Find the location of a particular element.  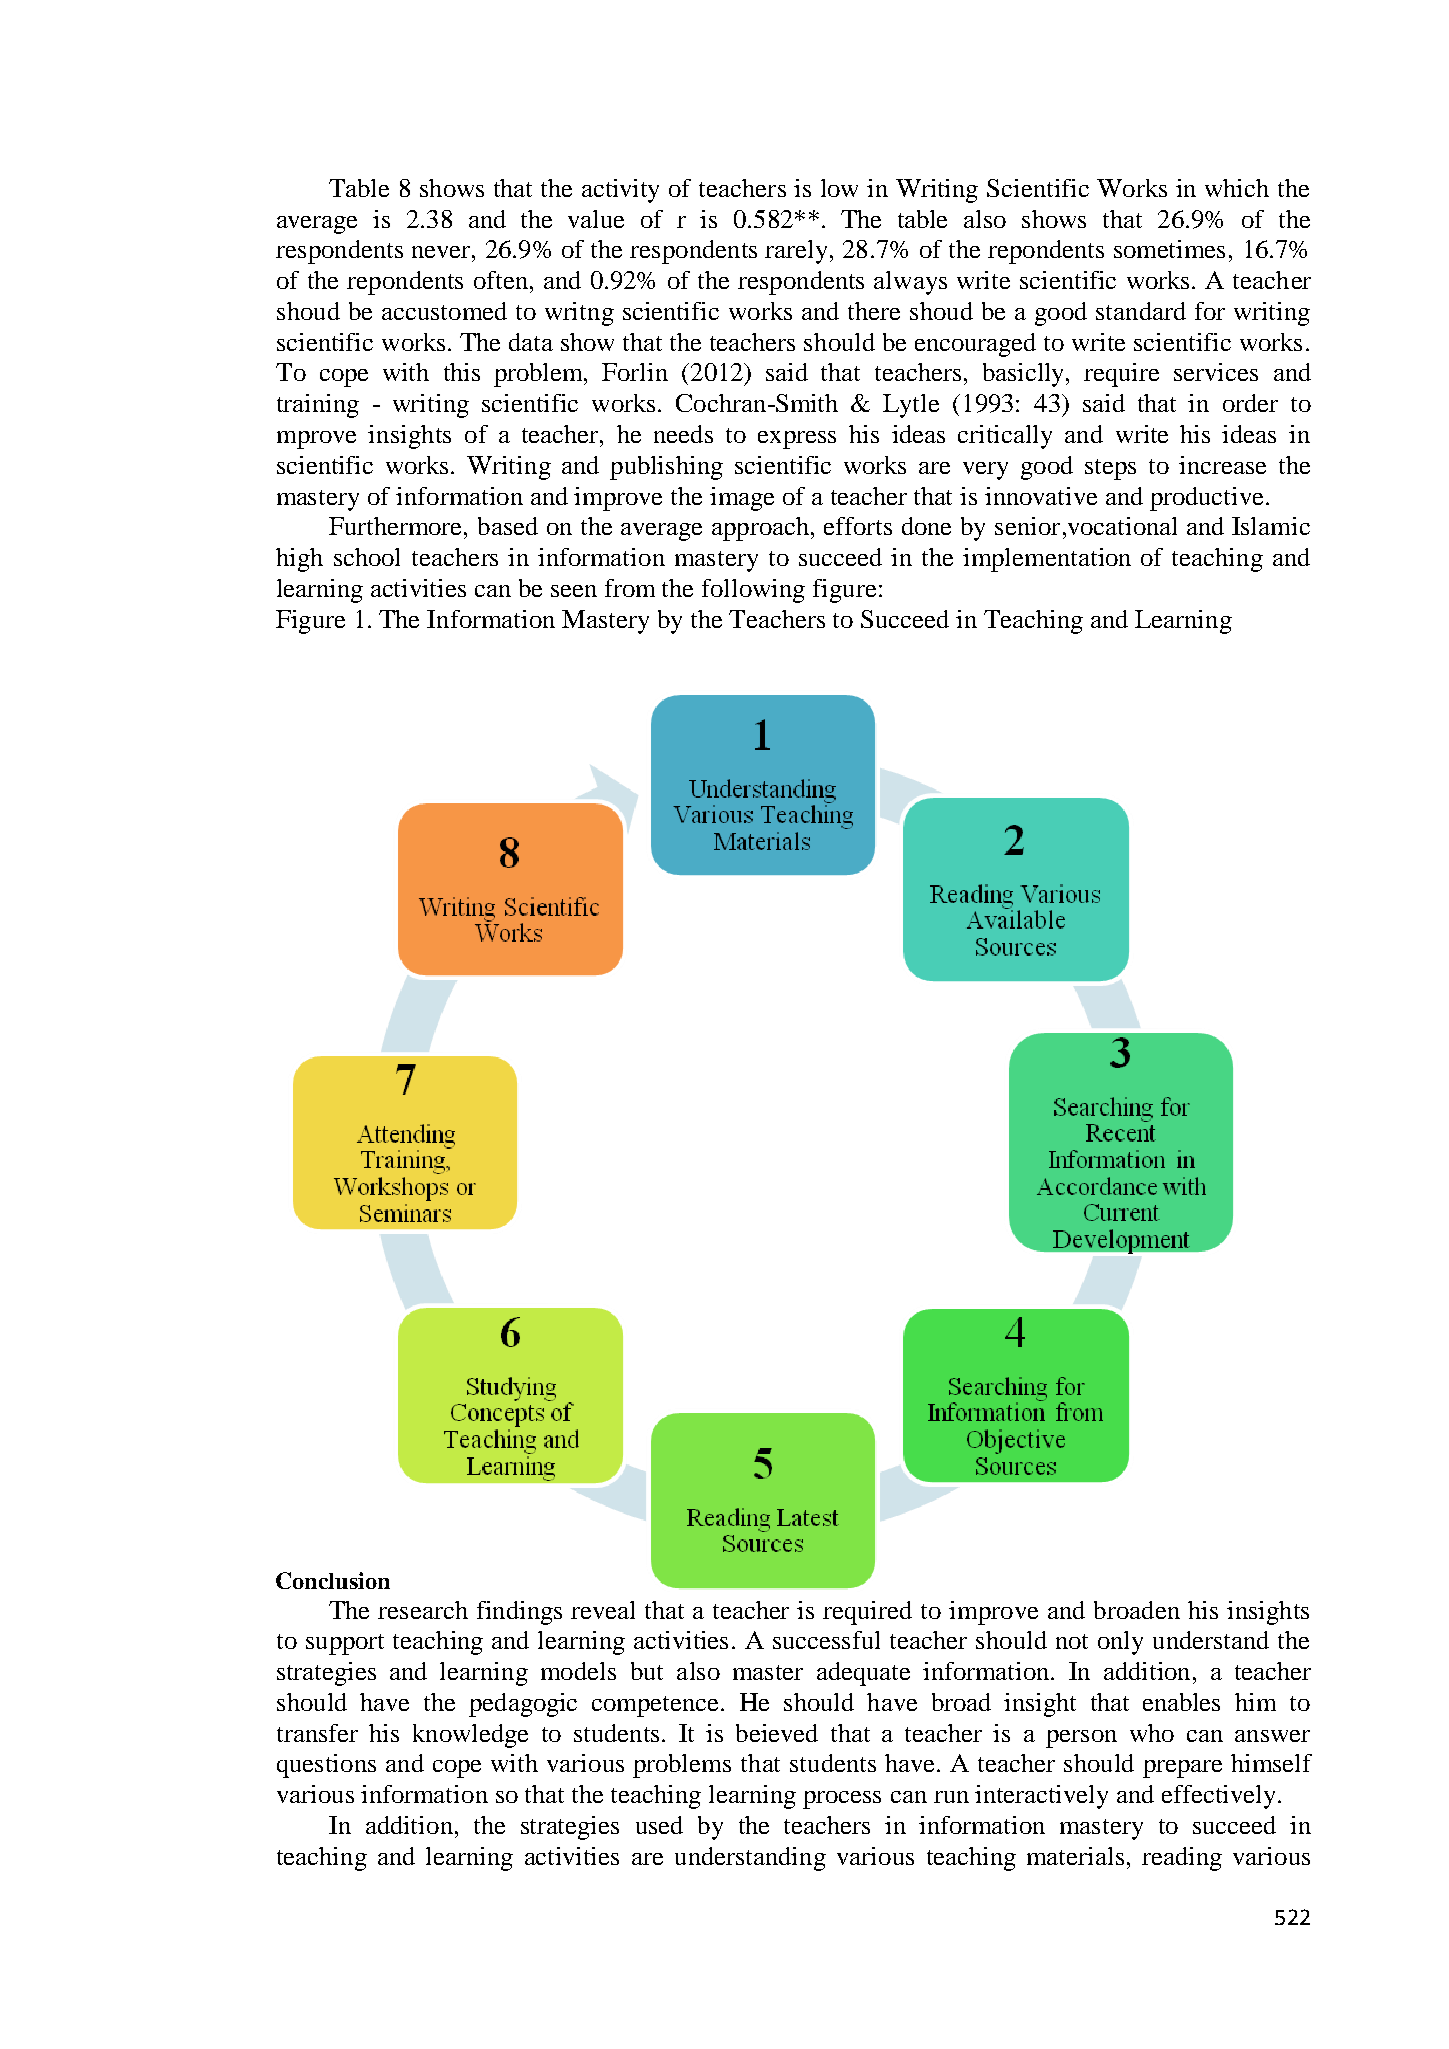

successful is located at coordinates (826, 1640).
